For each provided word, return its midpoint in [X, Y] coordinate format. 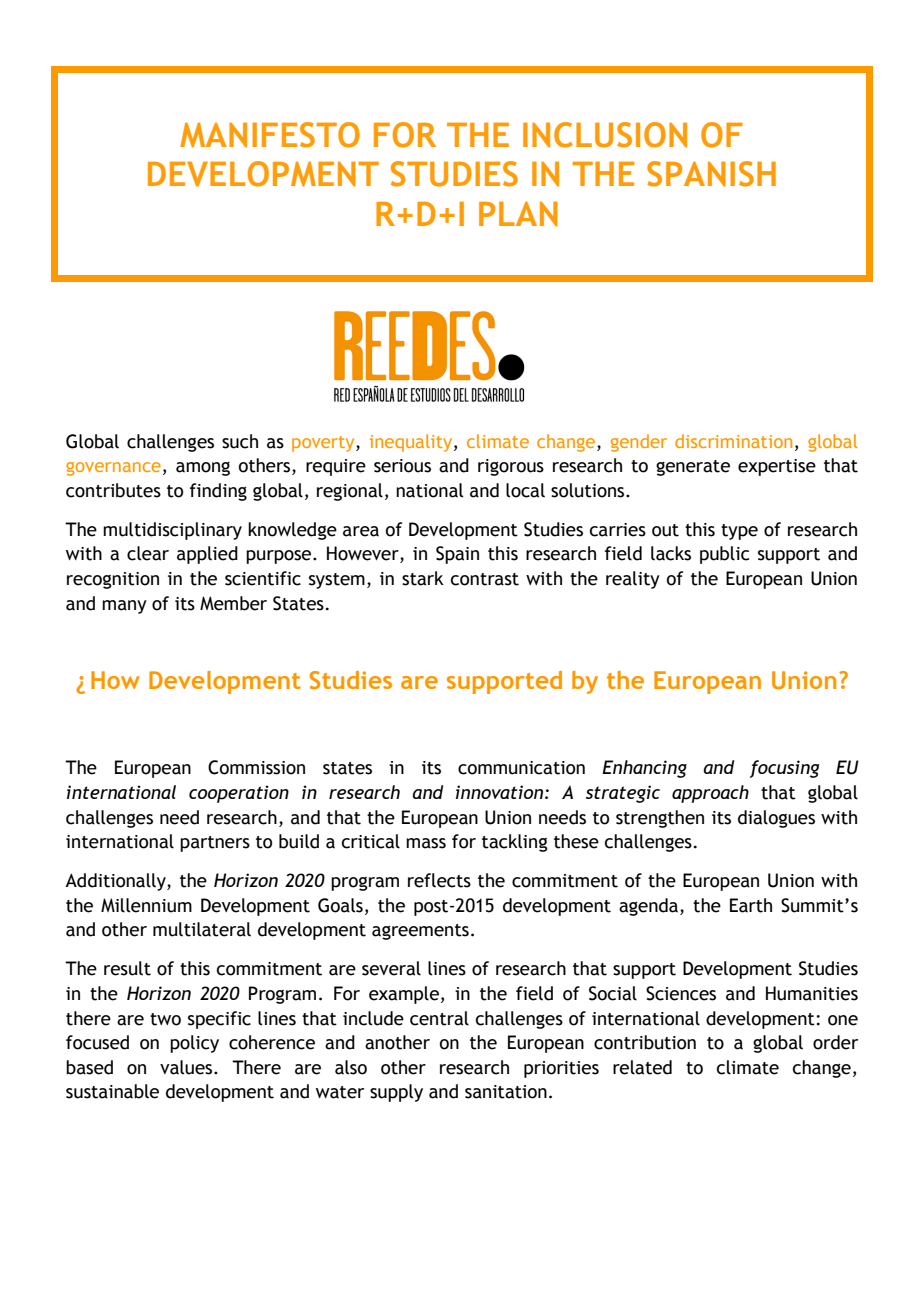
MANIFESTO [270, 135]
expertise [777, 467]
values [187, 1067]
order [835, 1042]
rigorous [511, 467]
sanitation [506, 1092]
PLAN [518, 214]
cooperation [239, 794]
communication [521, 768]
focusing [785, 769]
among [203, 468]
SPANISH [711, 174]
